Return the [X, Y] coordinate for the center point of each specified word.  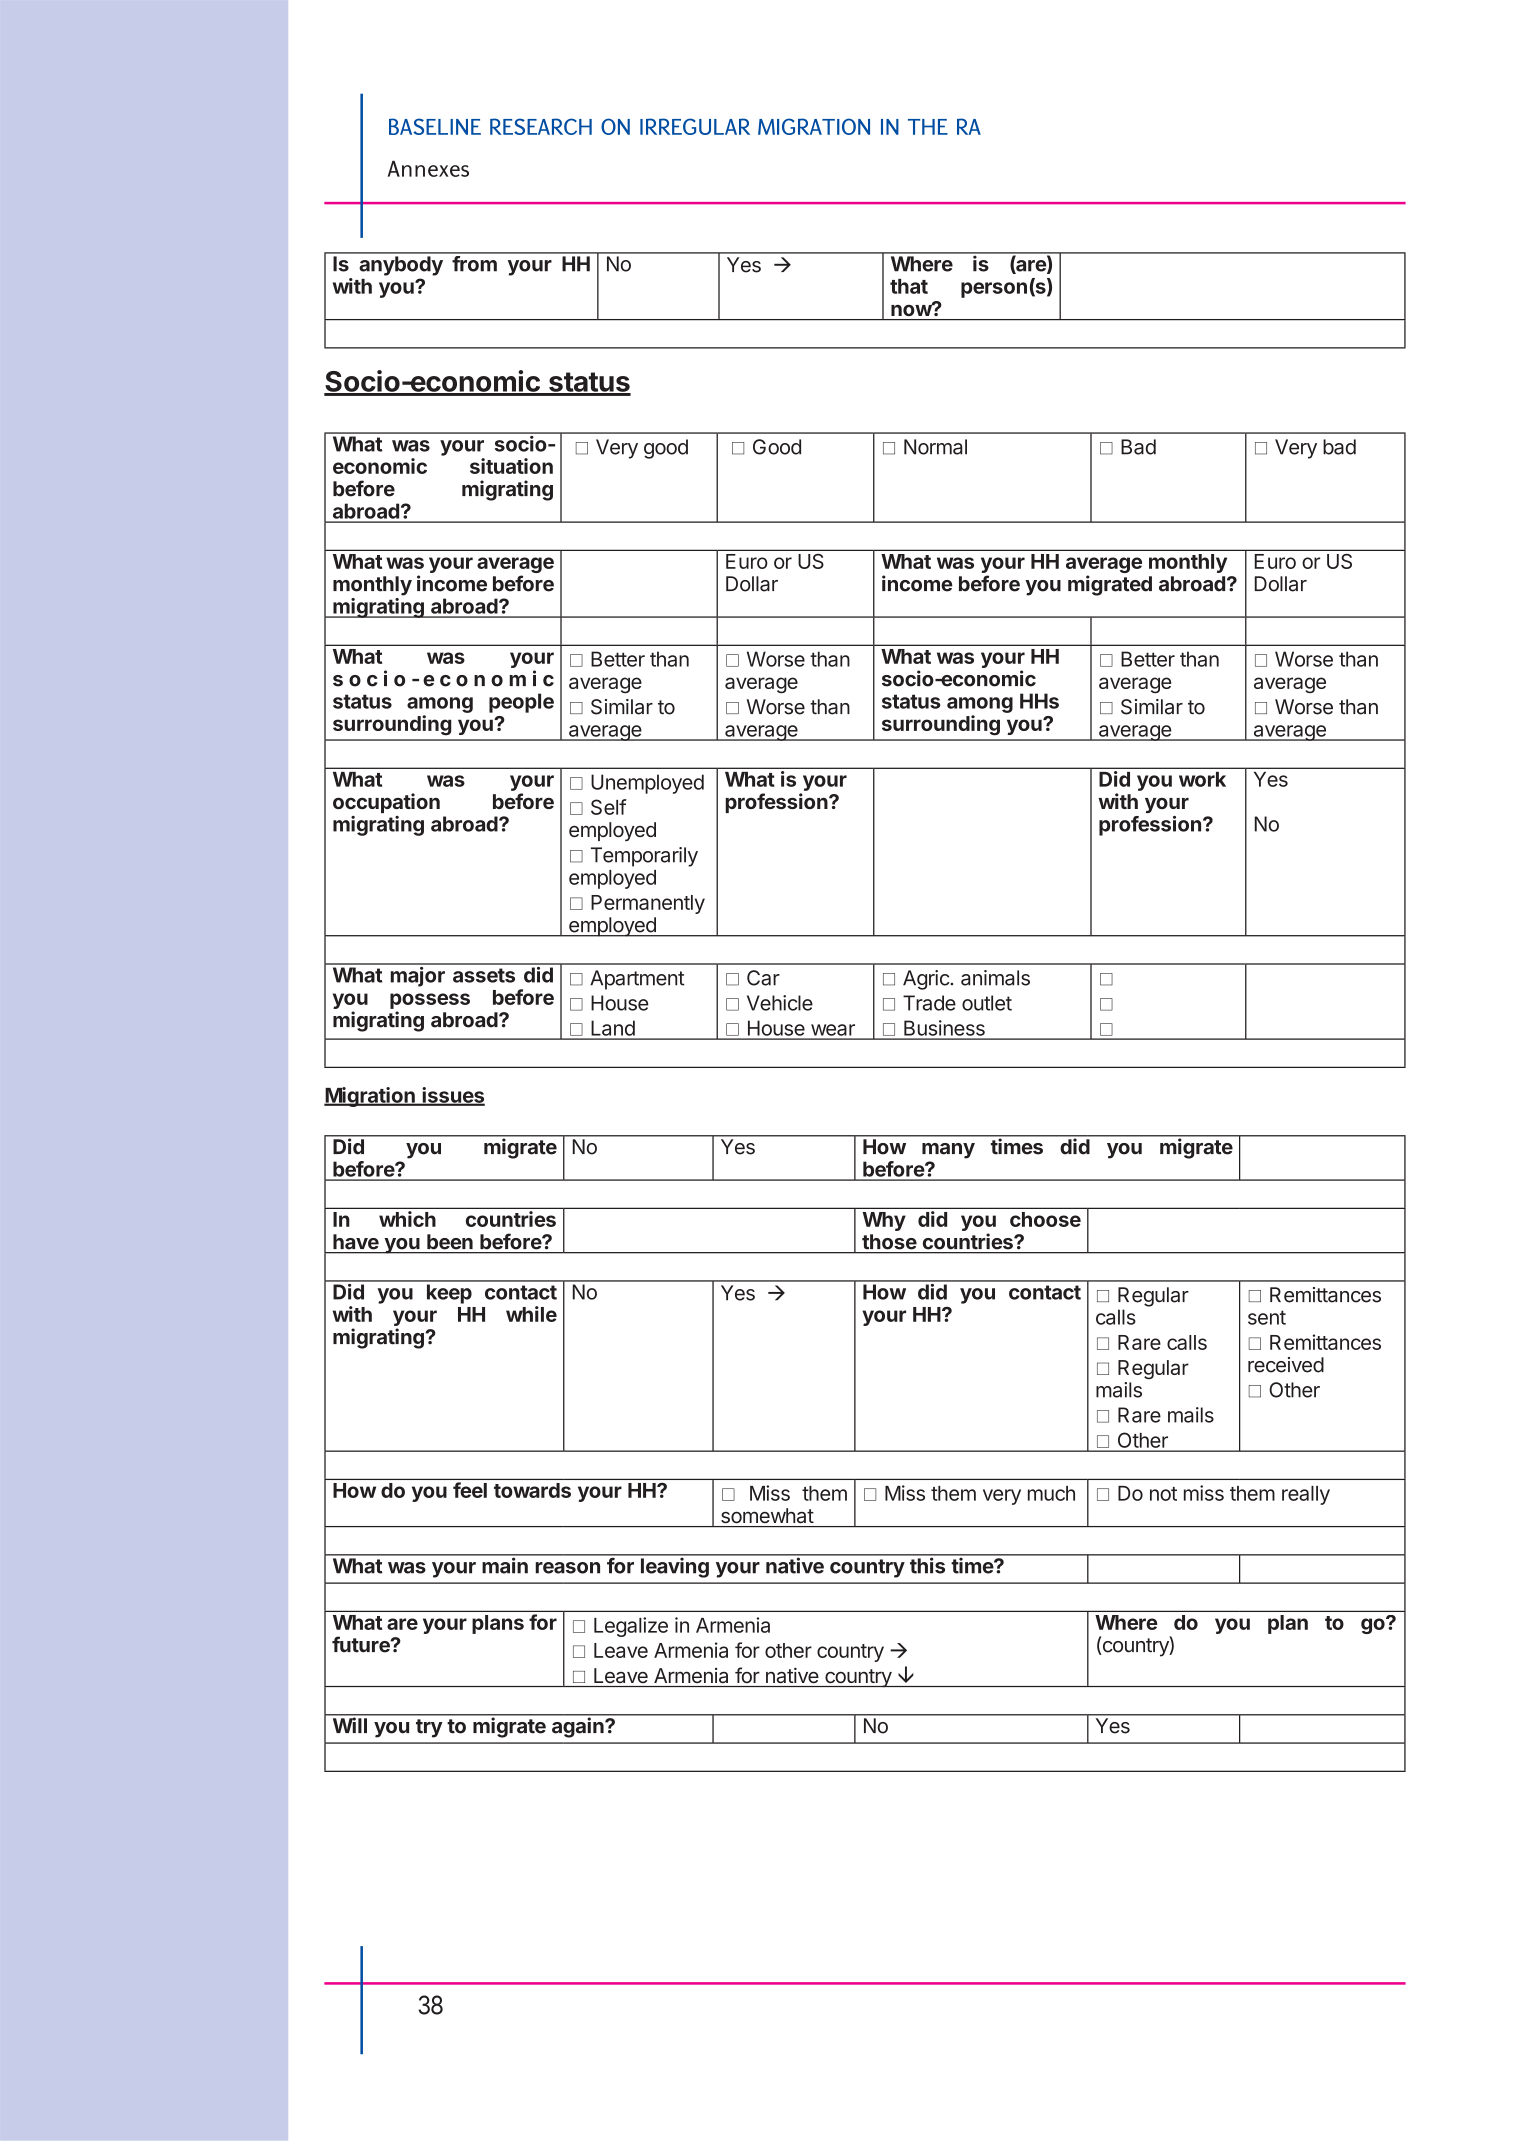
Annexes [428, 168]
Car [763, 978]
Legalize [631, 1627]
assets [484, 975]
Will [350, 1725]
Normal [935, 447]
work [1202, 779]
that [909, 286]
